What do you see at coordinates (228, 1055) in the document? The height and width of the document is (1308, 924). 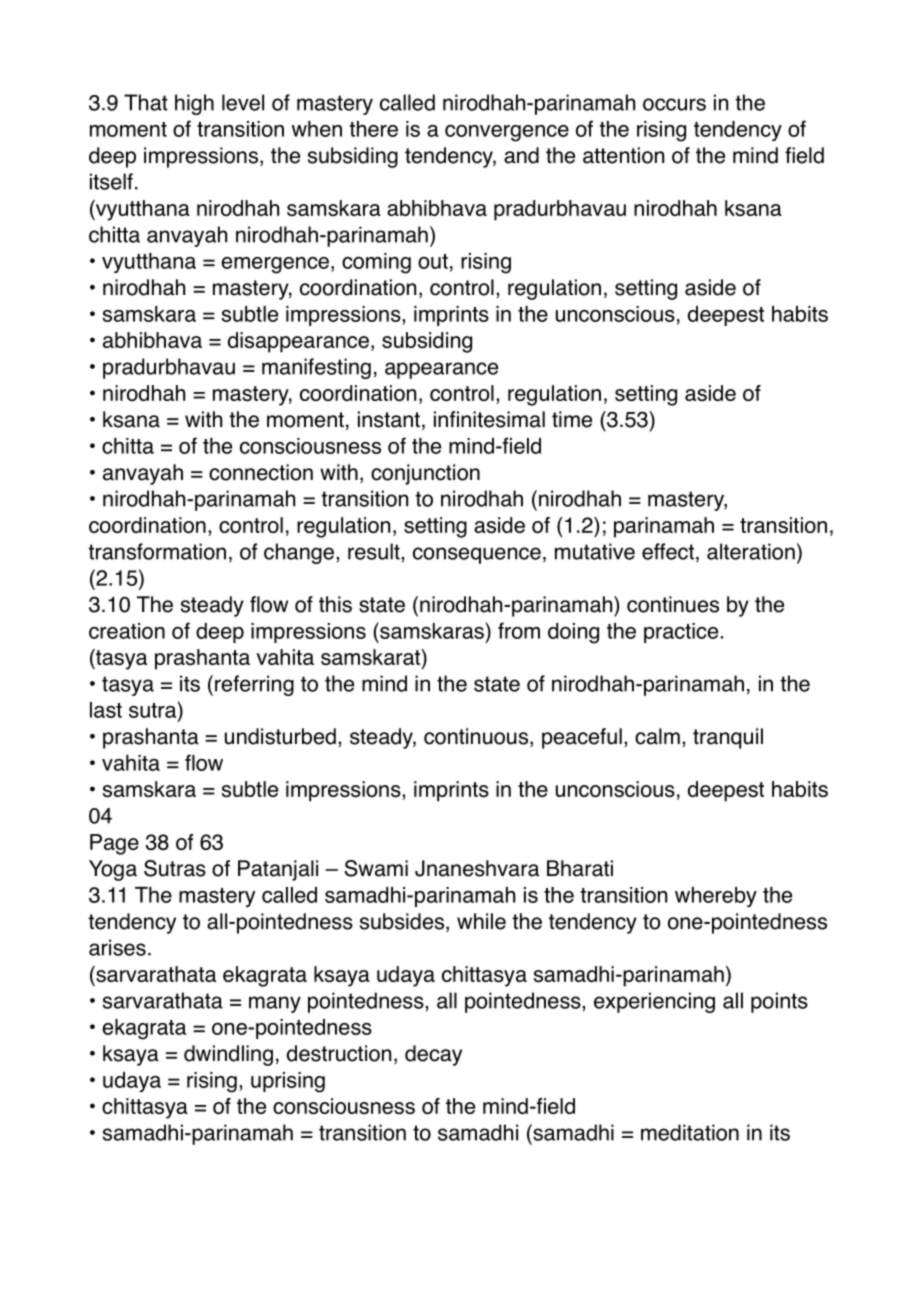 I see `dwindling` at bounding box center [228, 1055].
